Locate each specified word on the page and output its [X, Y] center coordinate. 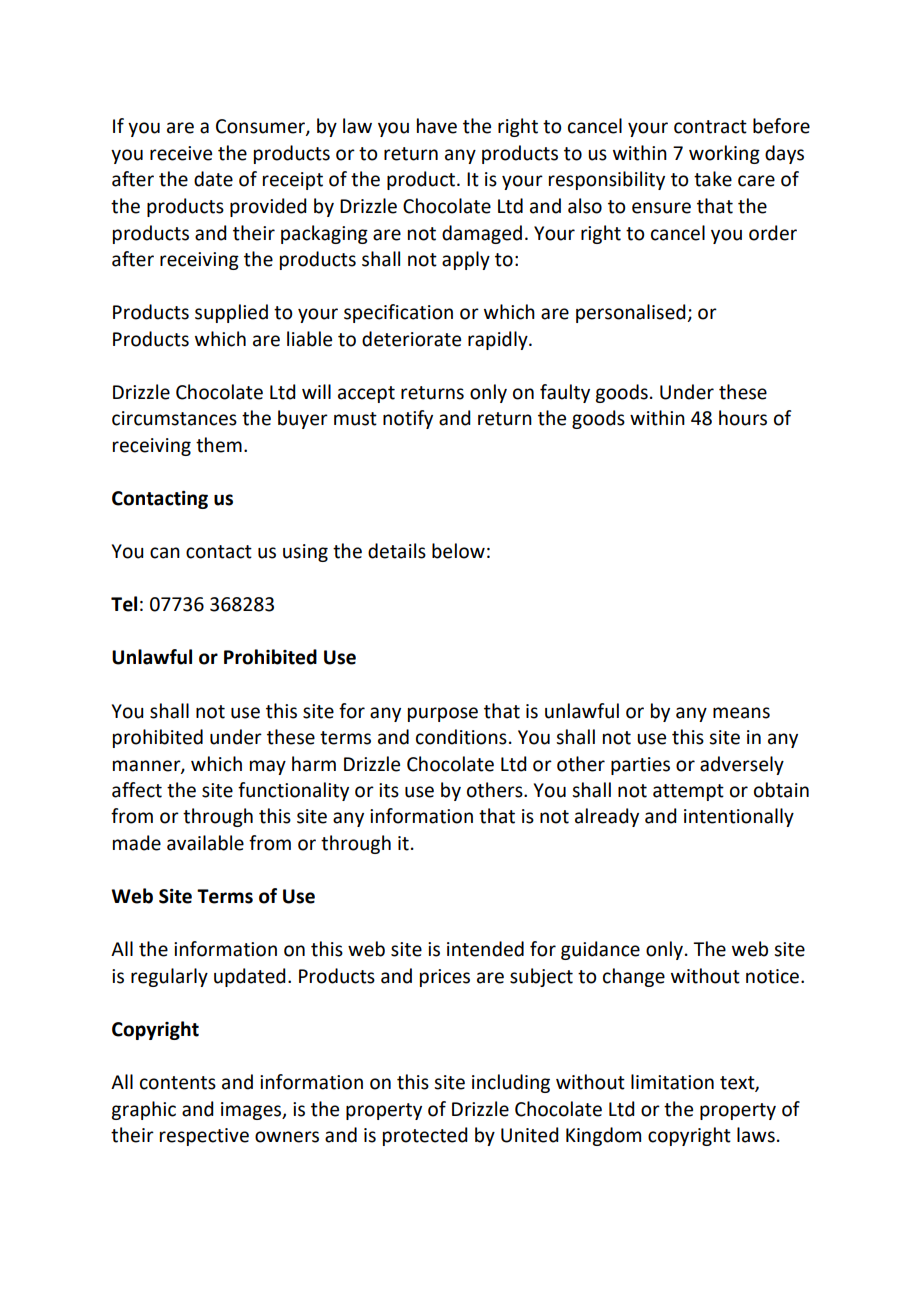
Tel [124, 604]
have [437, 126]
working [724, 154]
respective [204, 1137]
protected [425, 1136]
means [741, 713]
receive [181, 153]
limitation [672, 1082]
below [458, 551]
